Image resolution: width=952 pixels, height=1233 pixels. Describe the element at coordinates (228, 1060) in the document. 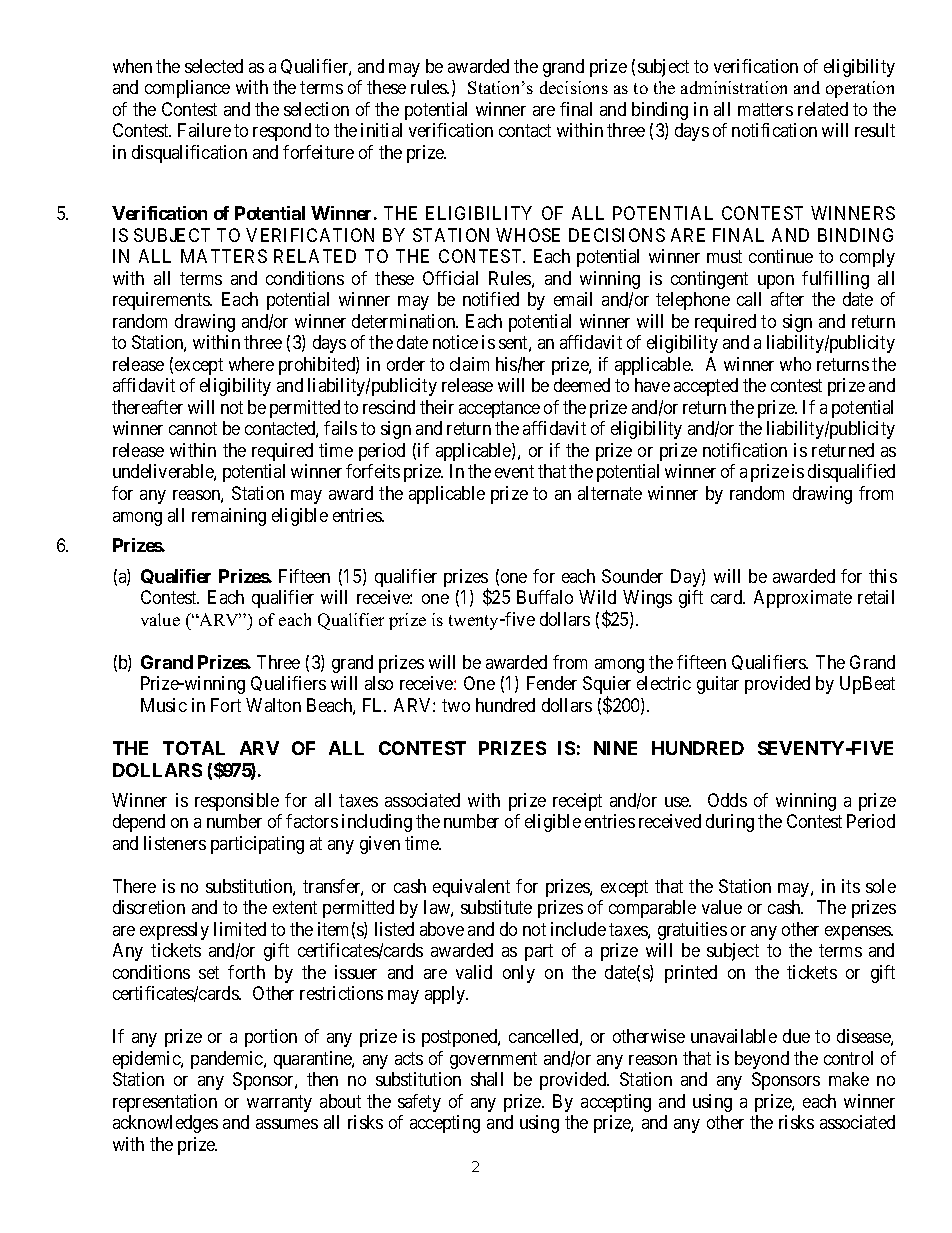

I see `pandemic` at that location.
